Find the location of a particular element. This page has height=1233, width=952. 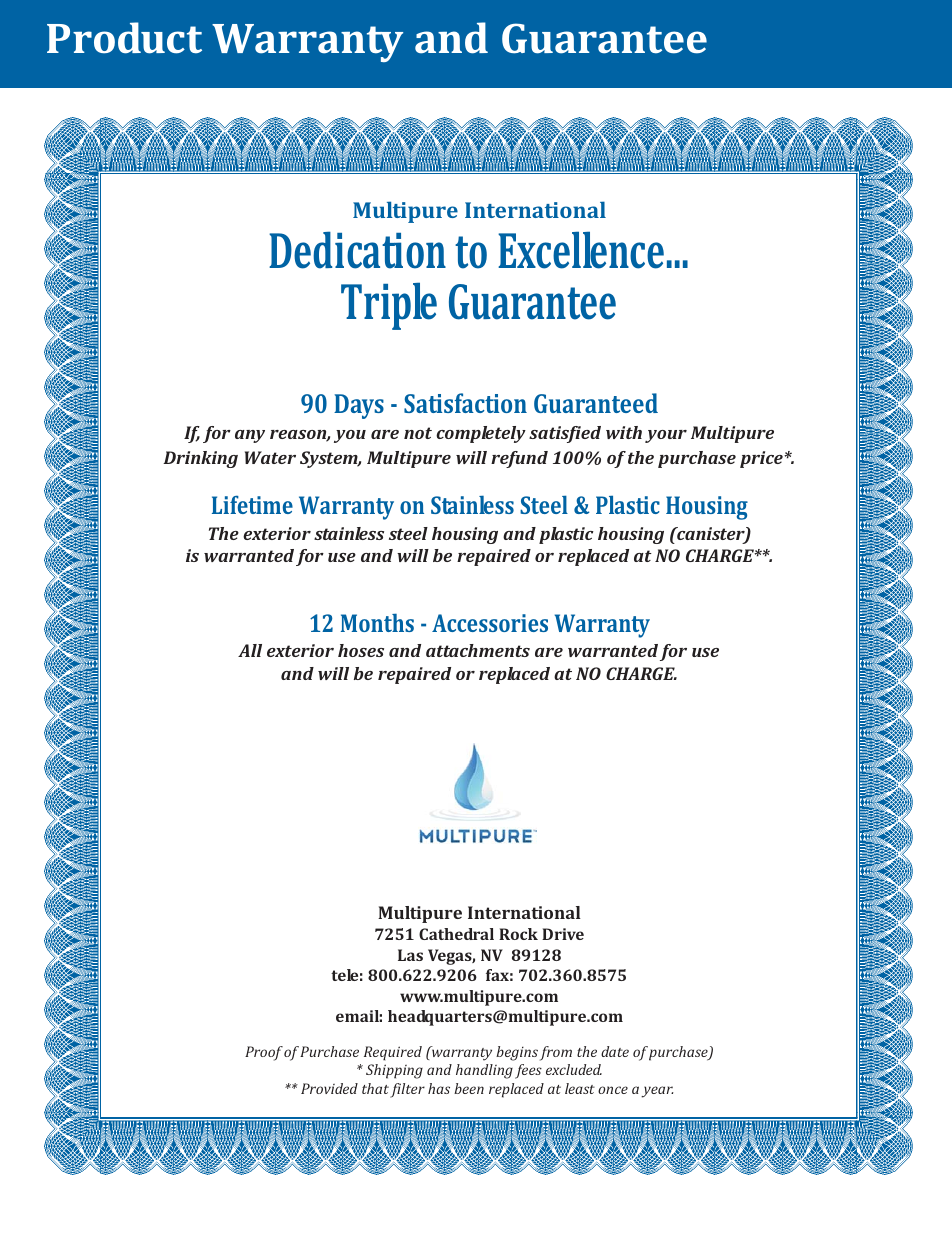

Drive is located at coordinates (563, 934).
